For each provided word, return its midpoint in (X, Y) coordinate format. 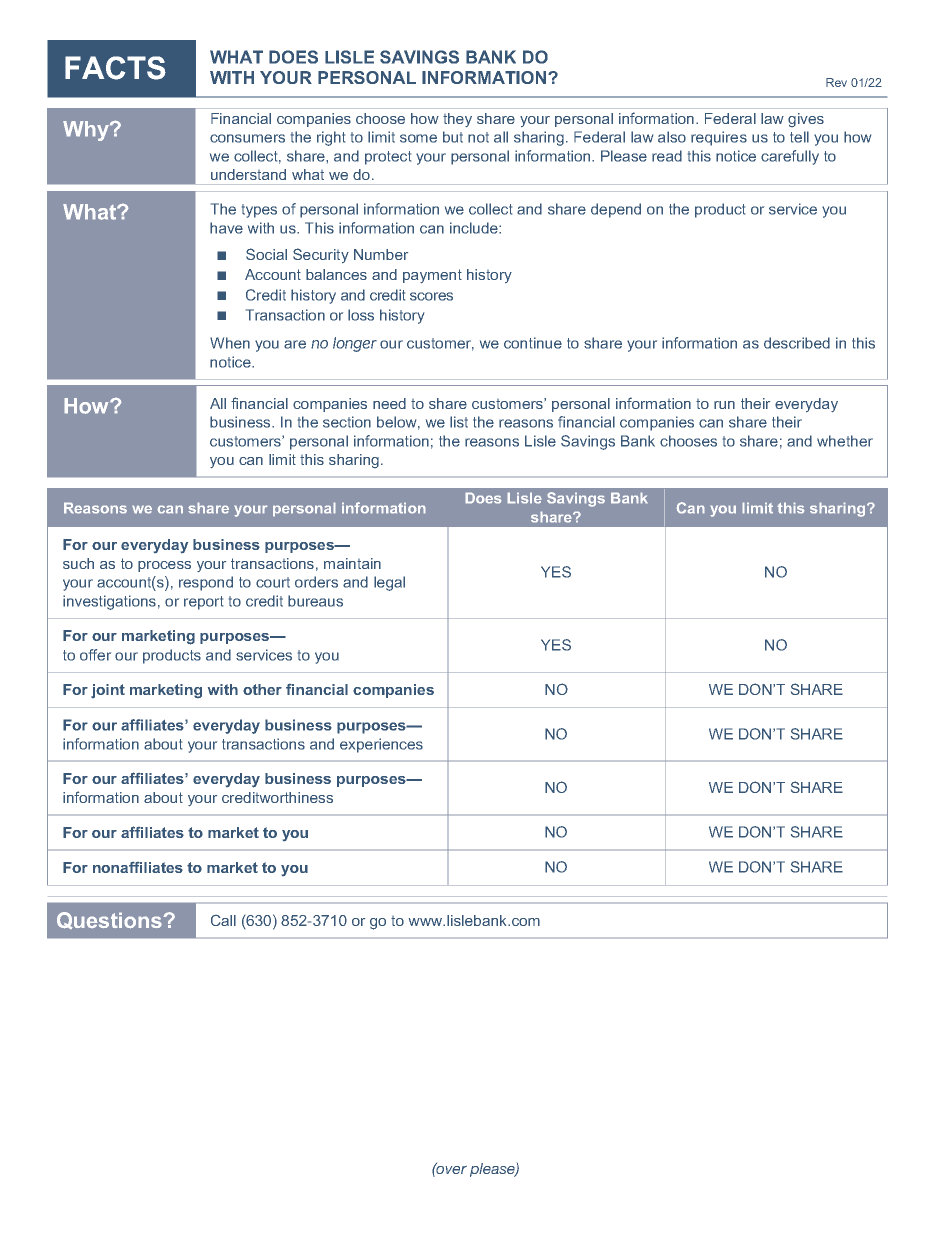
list (459, 422)
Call (223, 920)
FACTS (115, 68)
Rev (836, 82)
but (453, 137)
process (164, 566)
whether (845, 441)
